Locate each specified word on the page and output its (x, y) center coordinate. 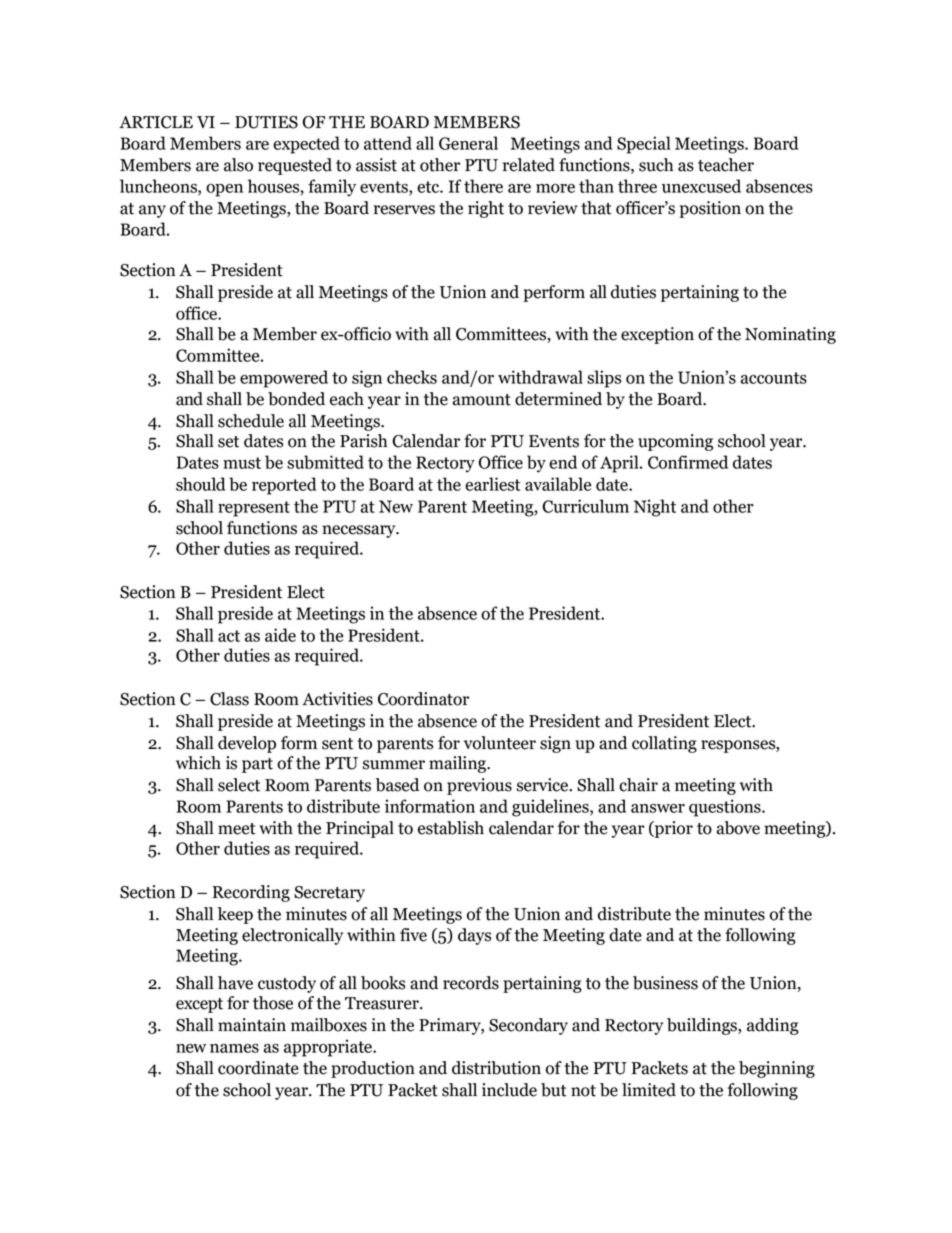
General (468, 143)
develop (247, 744)
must (242, 463)
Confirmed (688, 462)
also (238, 165)
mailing (458, 764)
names (234, 1048)
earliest (492, 484)
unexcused (701, 186)
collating (664, 744)
